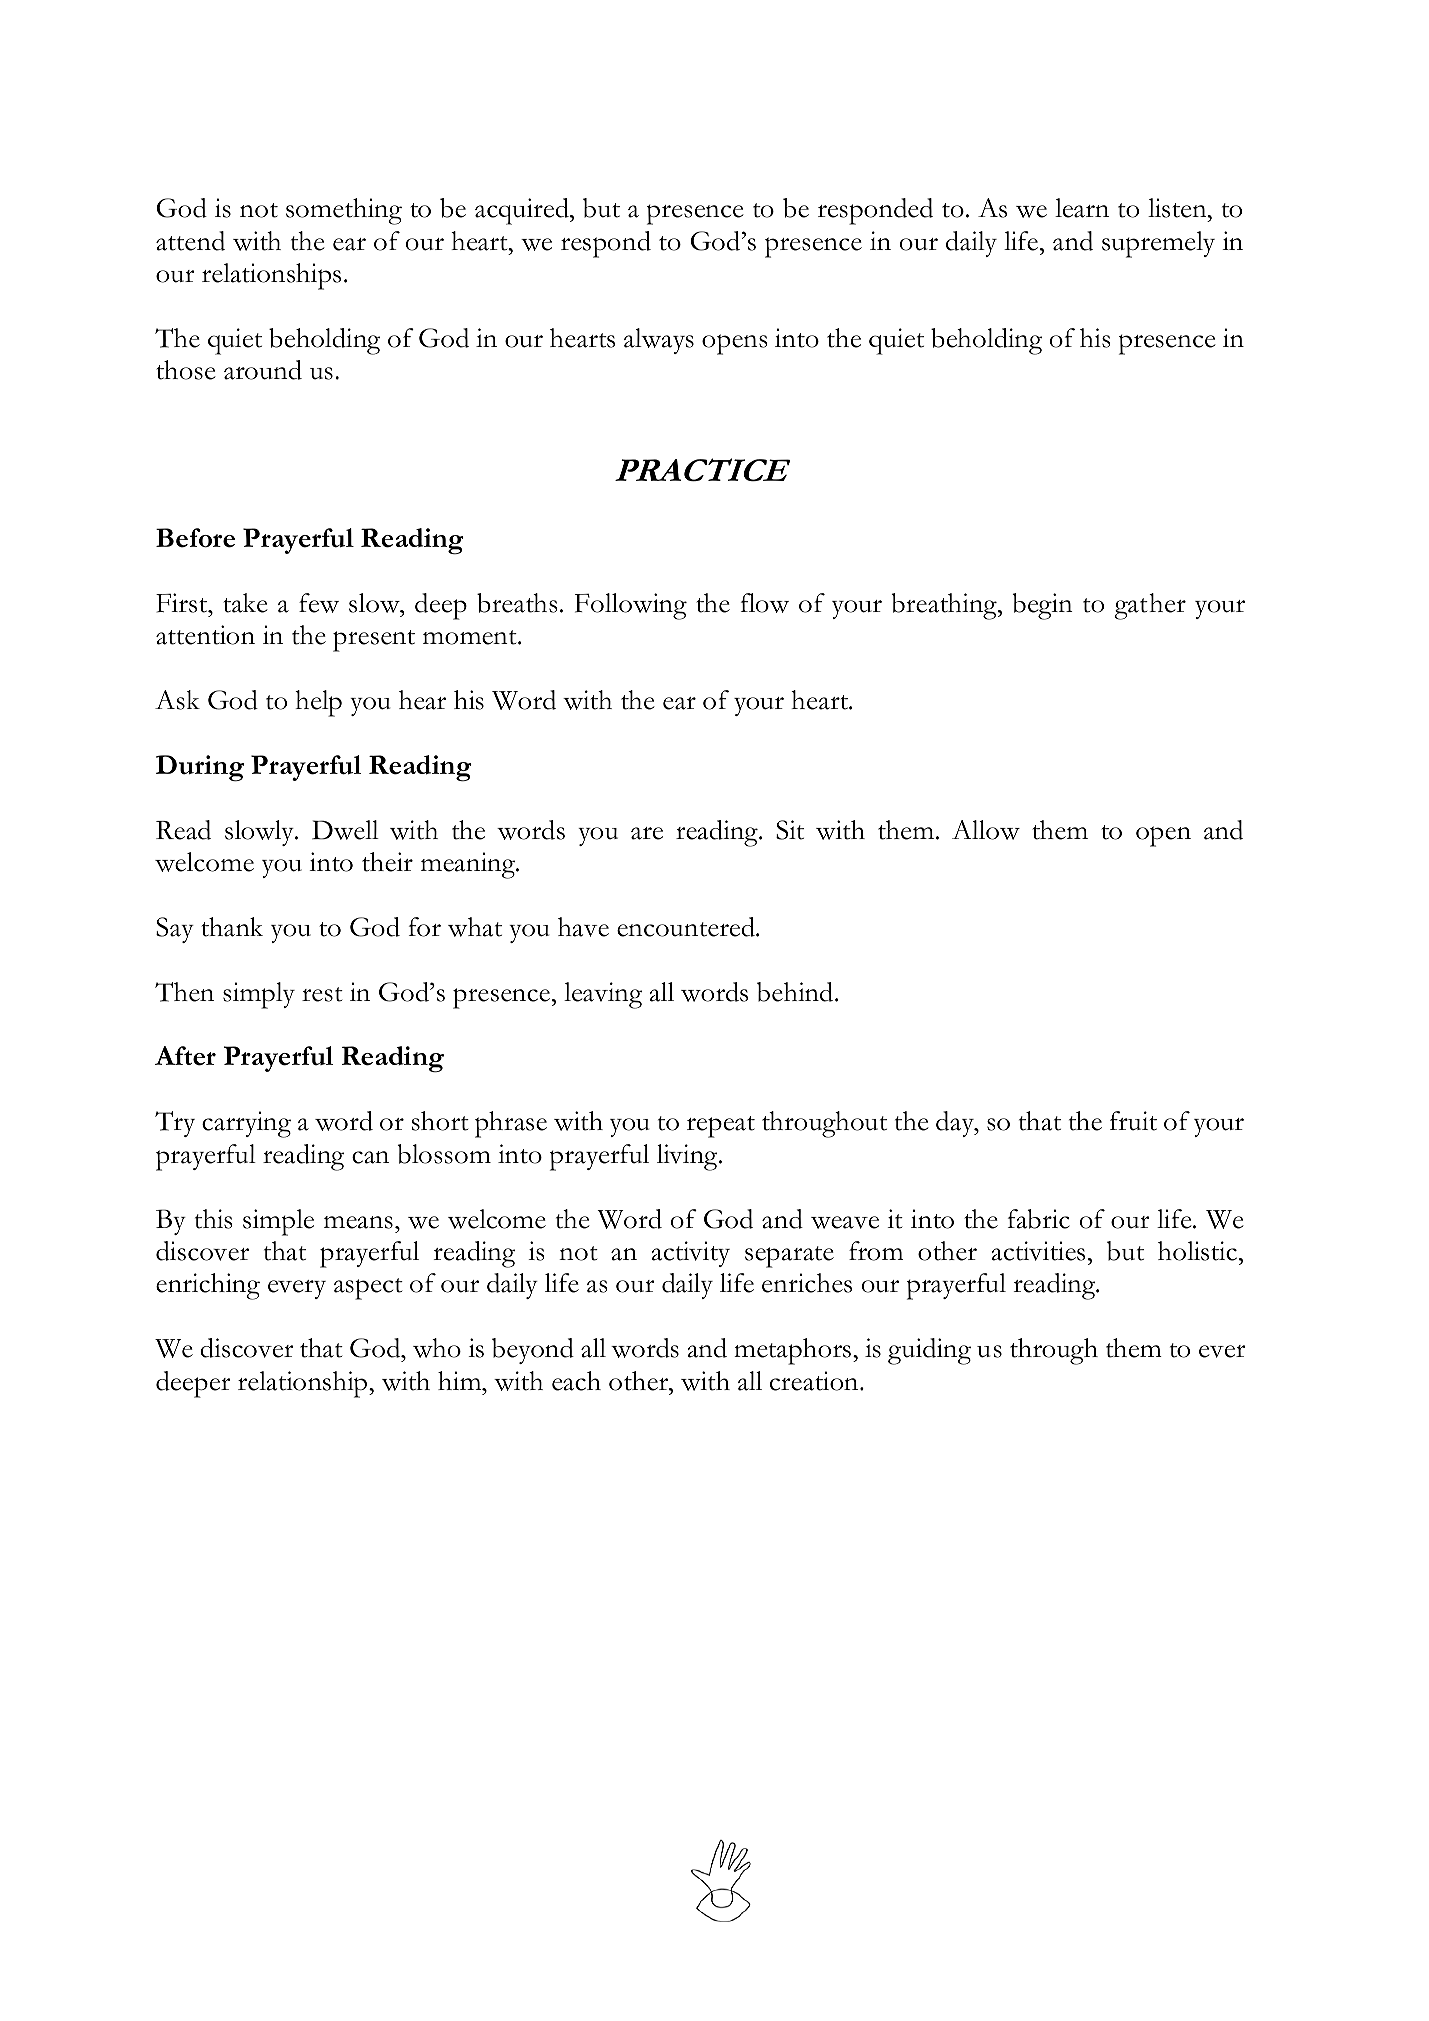  What do you see at coordinates (792, 1351) in the screenshot?
I see `metaphors` at bounding box center [792, 1351].
